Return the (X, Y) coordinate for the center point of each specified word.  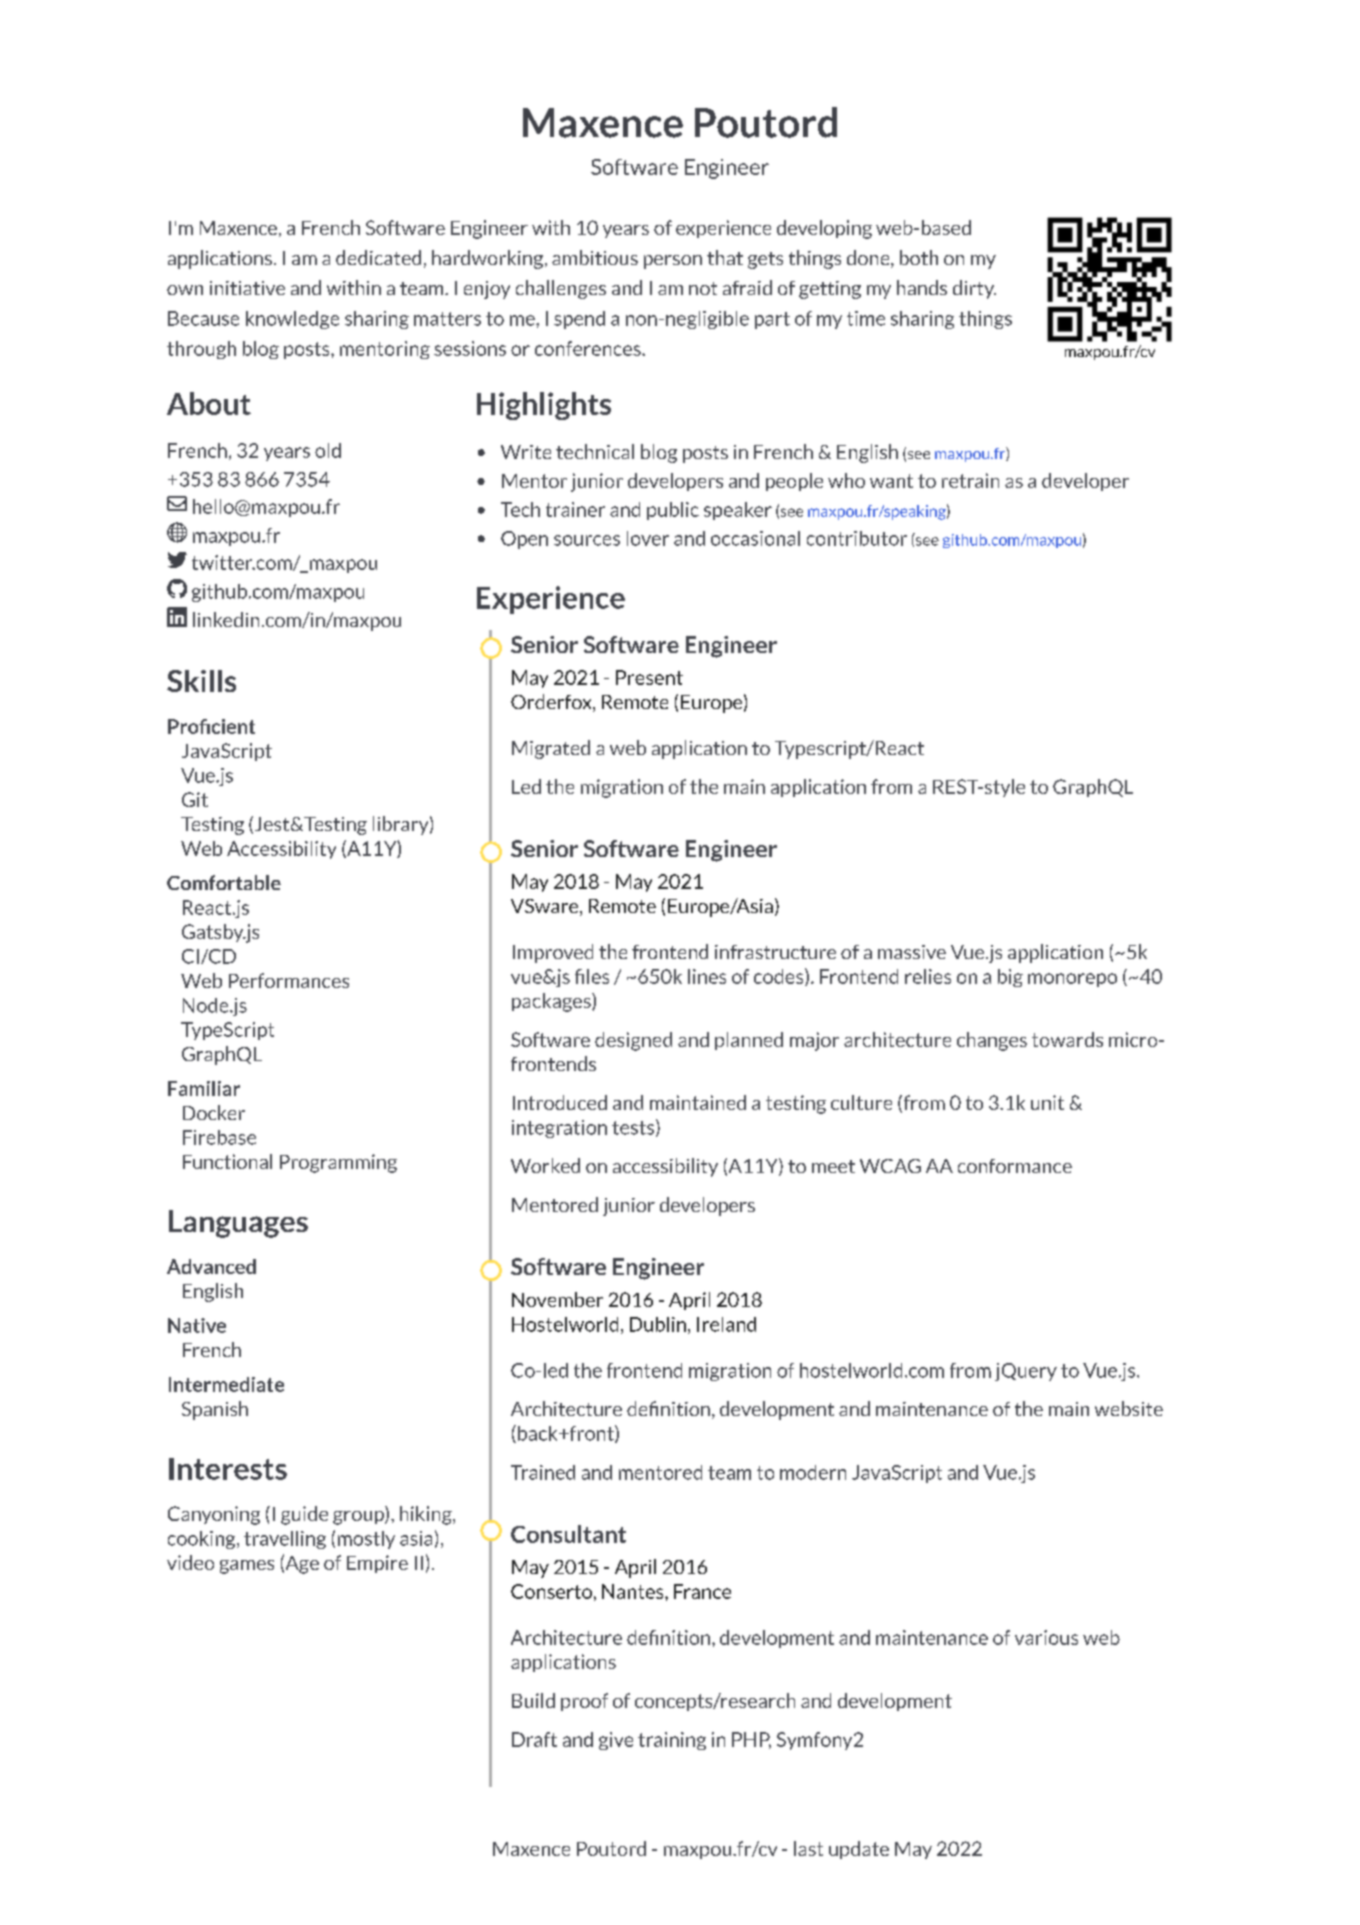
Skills (201, 681)
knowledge (292, 320)
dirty (974, 289)
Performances (289, 980)
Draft (534, 1739)
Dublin (658, 1324)
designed (633, 1041)
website (1129, 1408)
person (673, 262)
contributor (857, 538)
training (672, 1741)
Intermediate (226, 1384)
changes (992, 1041)
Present (649, 677)
